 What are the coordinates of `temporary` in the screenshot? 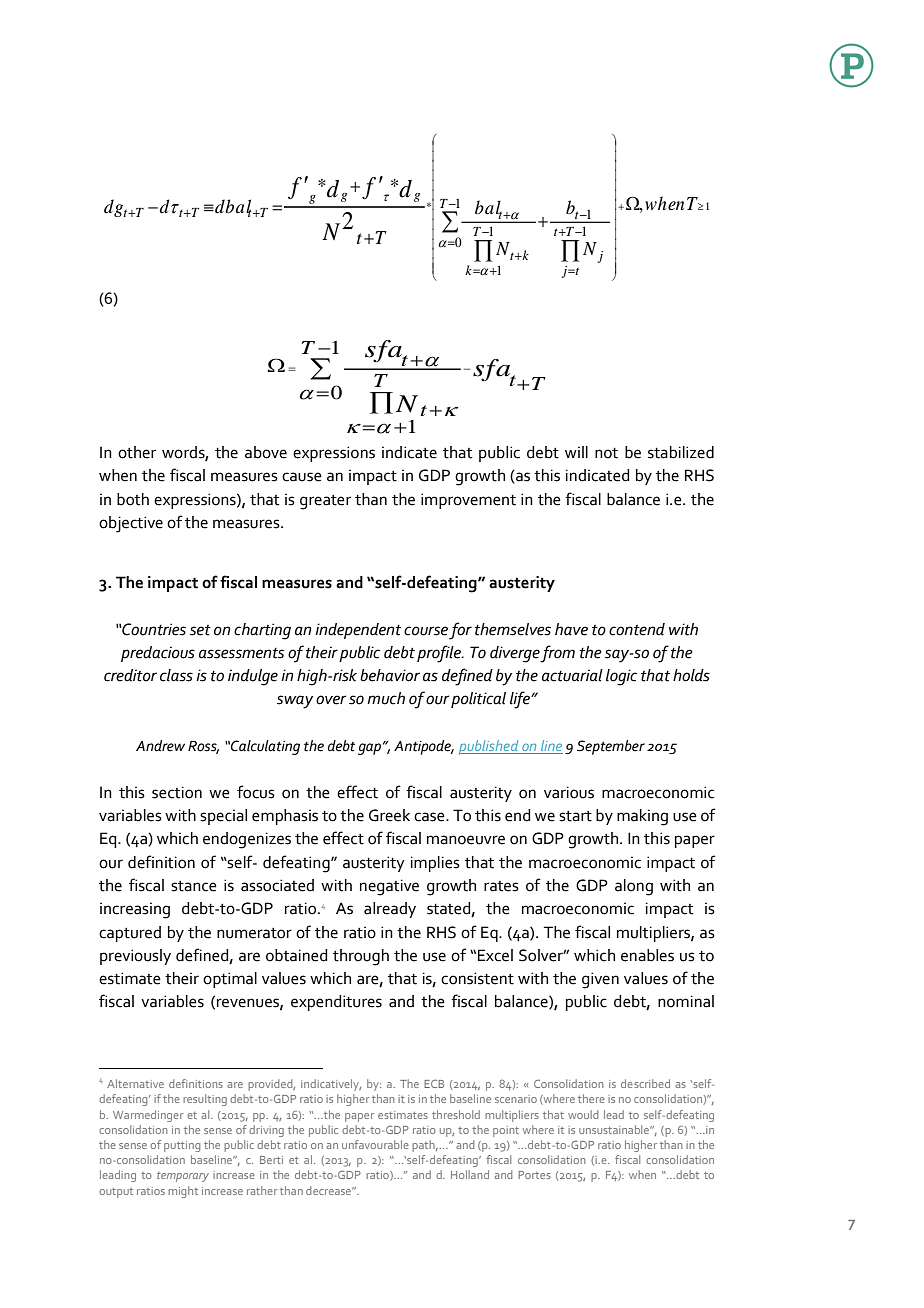 It's located at (183, 1177).
